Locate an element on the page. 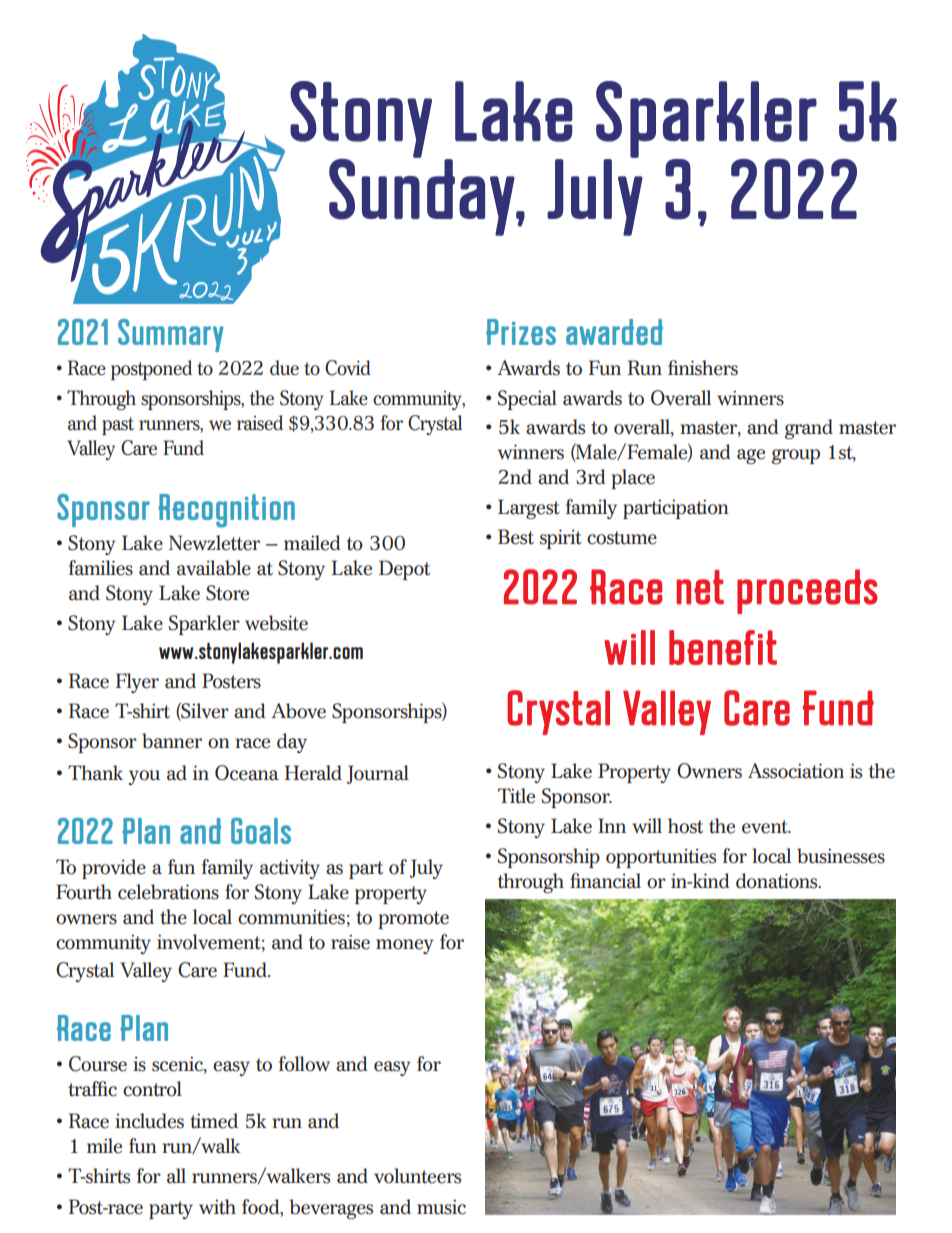  costume is located at coordinates (622, 538).
